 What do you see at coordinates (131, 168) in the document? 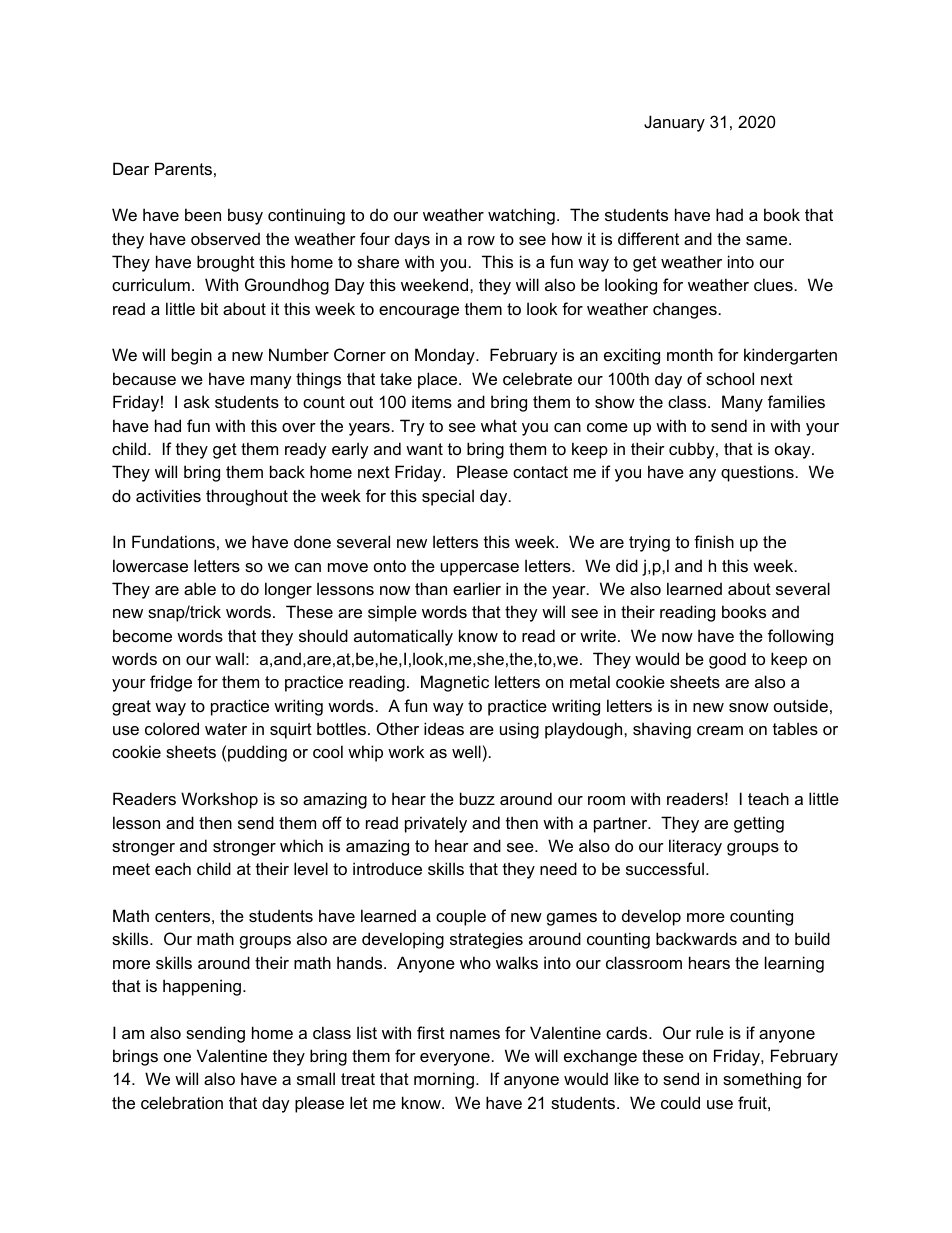
I see `Dear` at bounding box center [131, 168].
